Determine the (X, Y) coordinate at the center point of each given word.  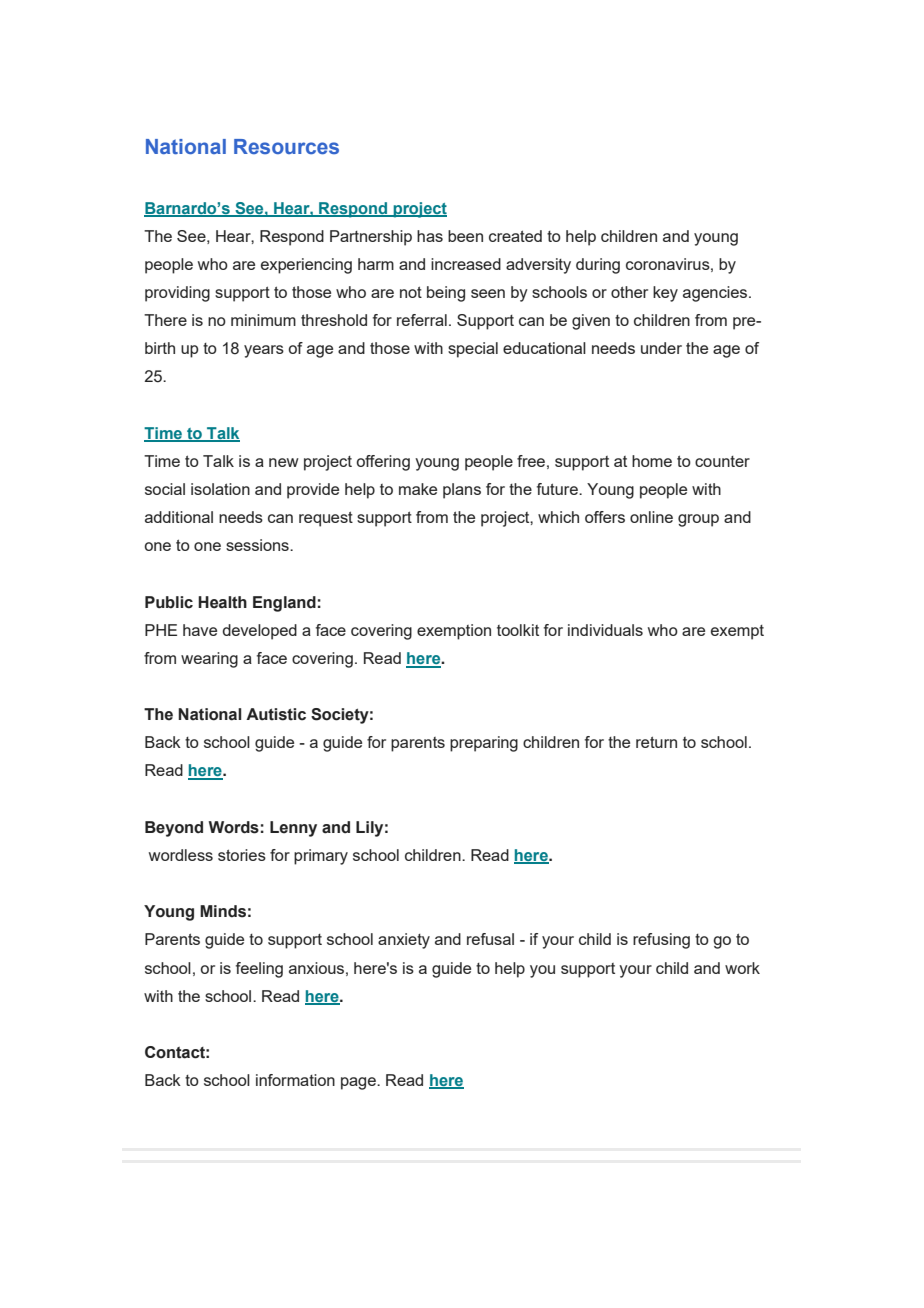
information (295, 1080)
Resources (286, 146)
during (598, 266)
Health (222, 602)
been (465, 236)
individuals (605, 630)
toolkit (518, 630)
